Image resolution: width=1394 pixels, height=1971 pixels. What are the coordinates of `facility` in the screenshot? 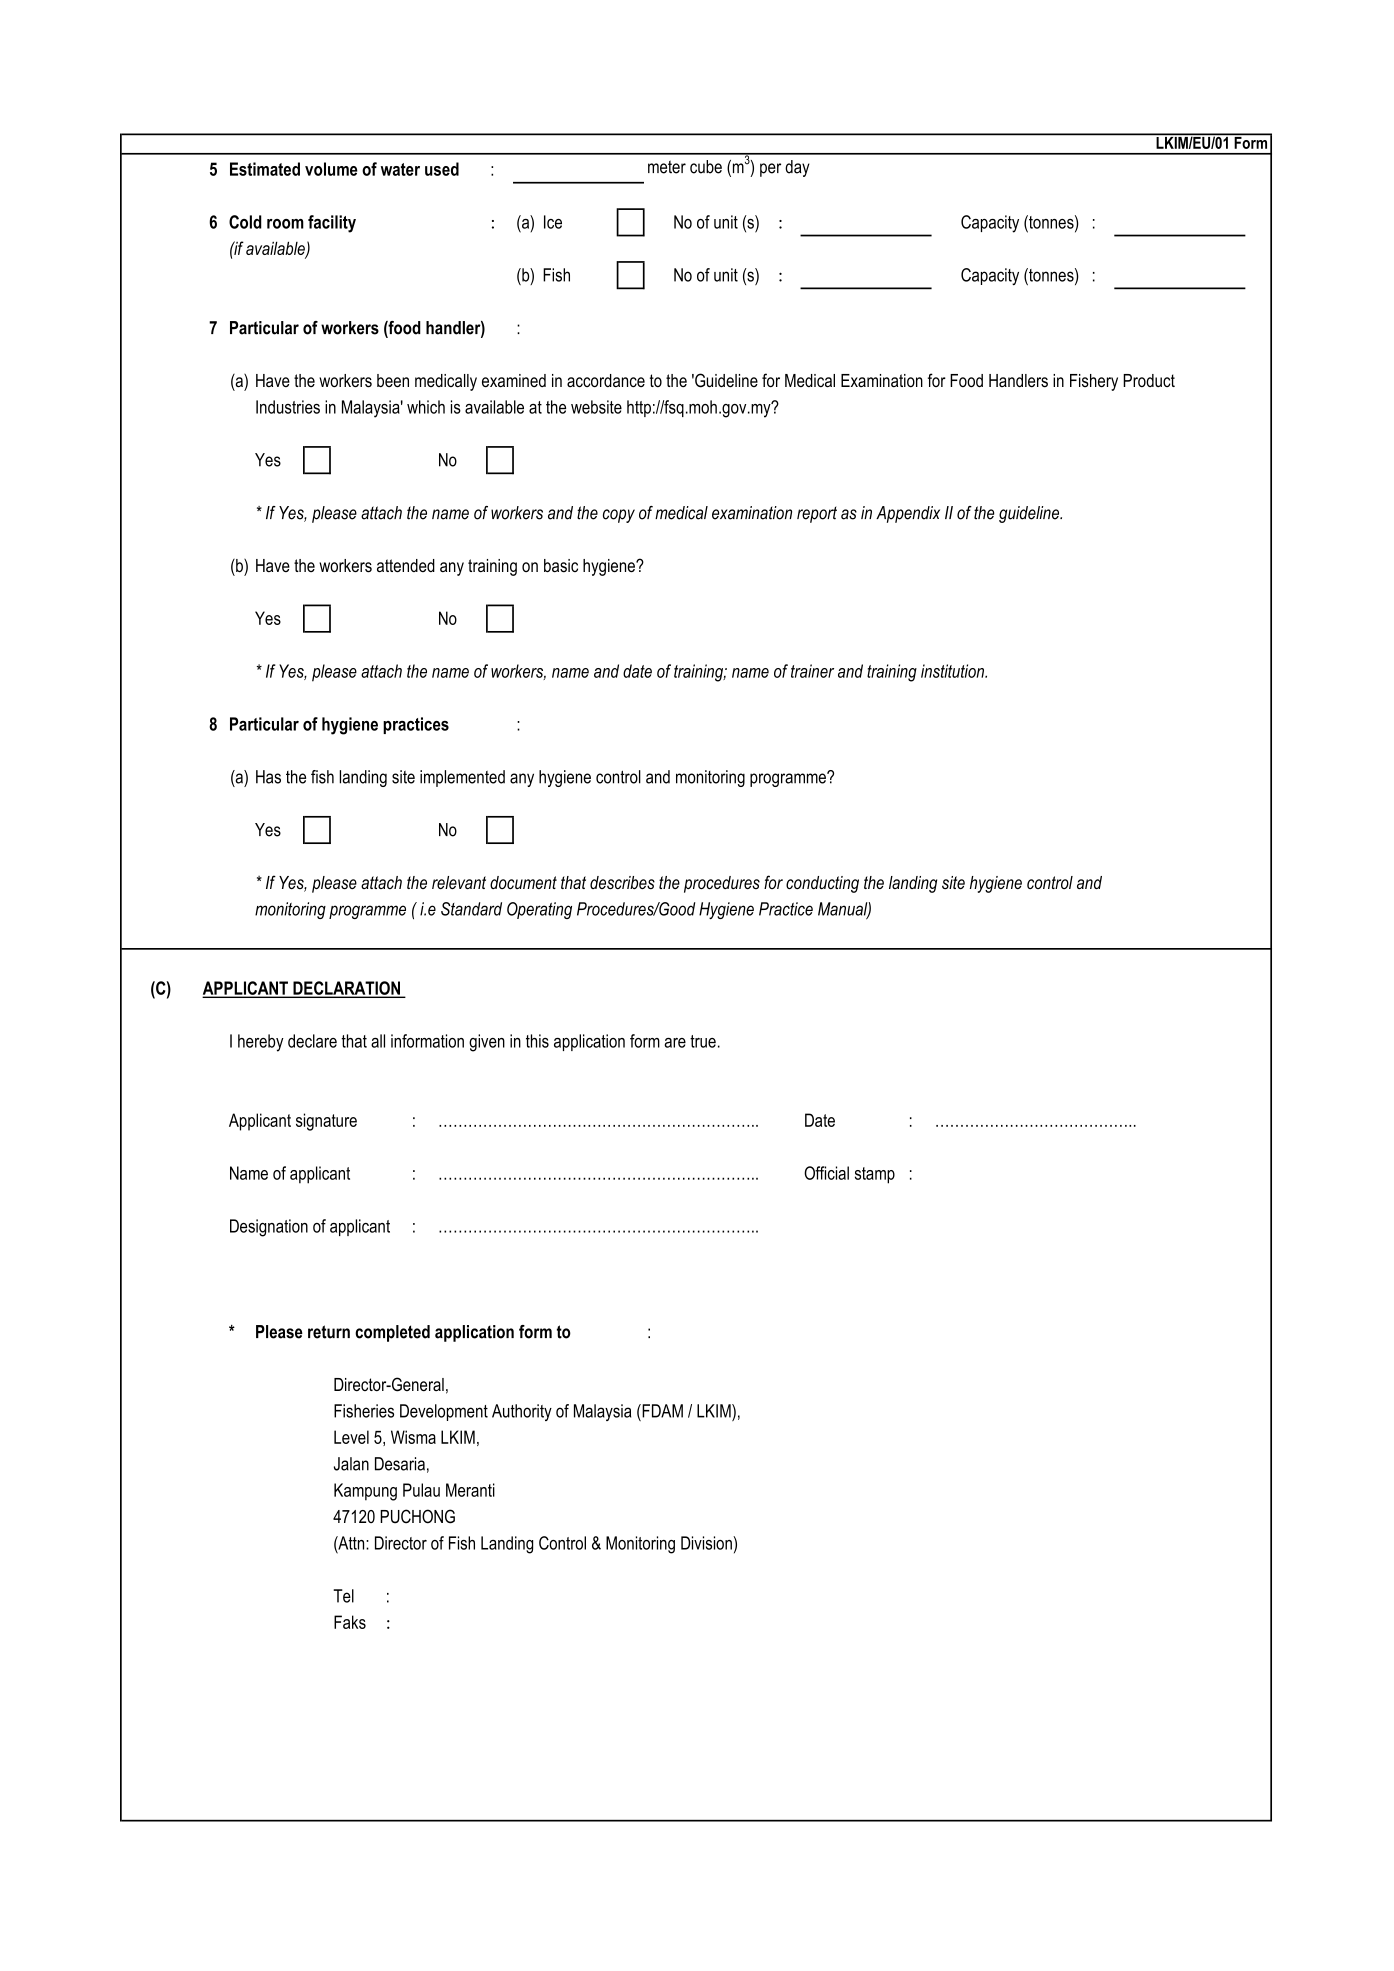 It's located at (332, 224).
